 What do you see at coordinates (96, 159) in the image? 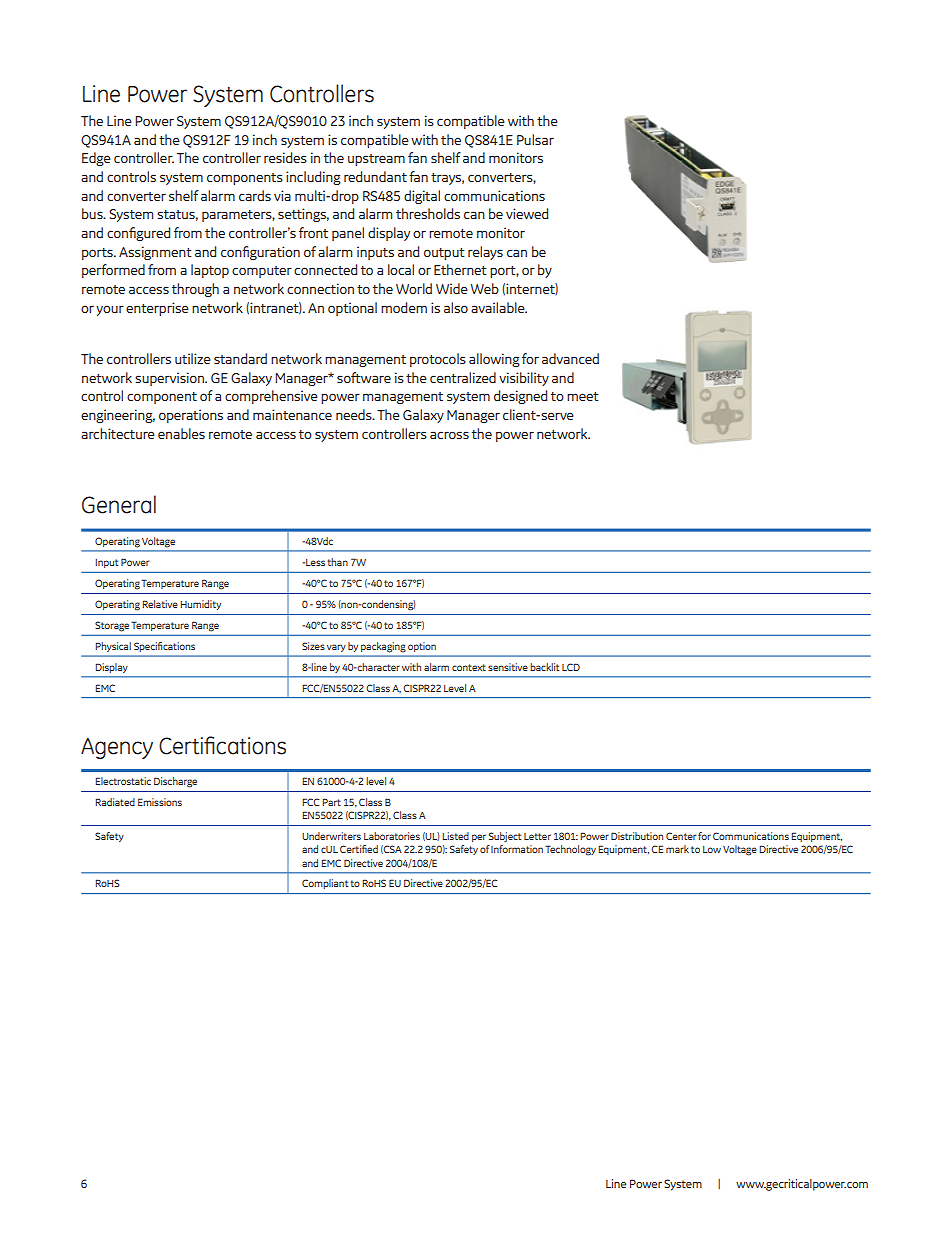
I see `Edge` at bounding box center [96, 159].
